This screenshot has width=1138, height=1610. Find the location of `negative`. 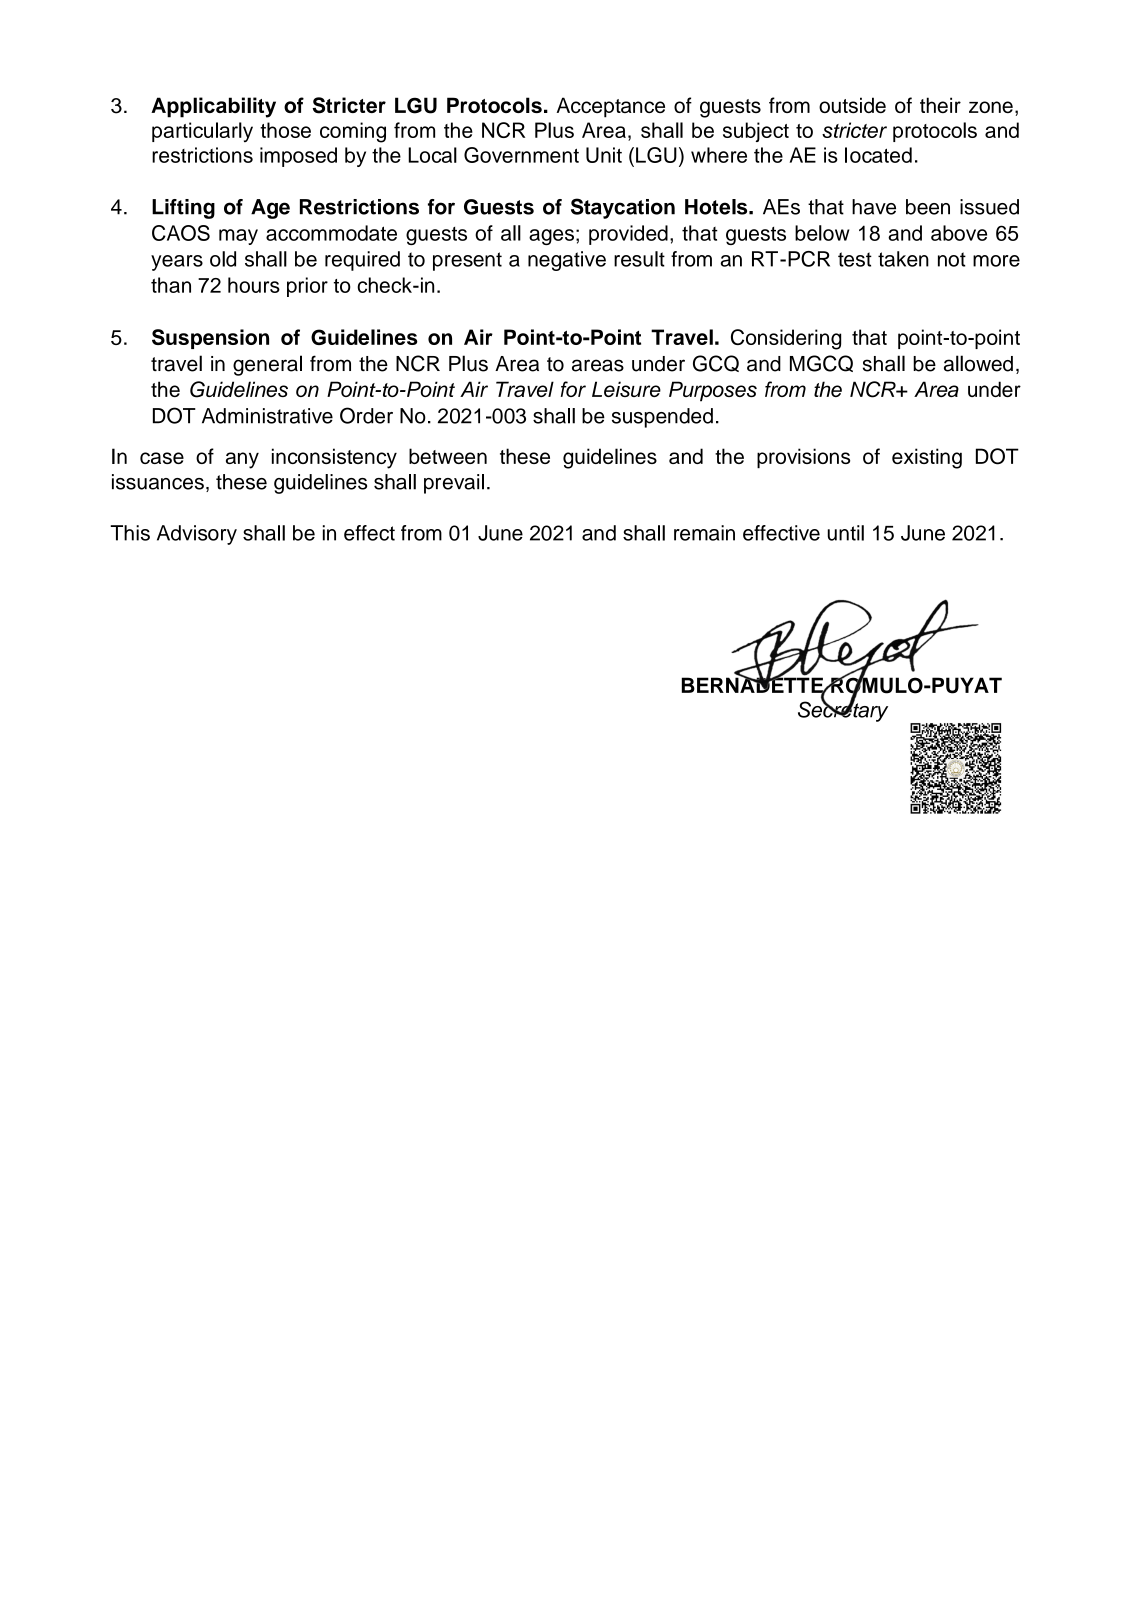

negative is located at coordinates (567, 261).
